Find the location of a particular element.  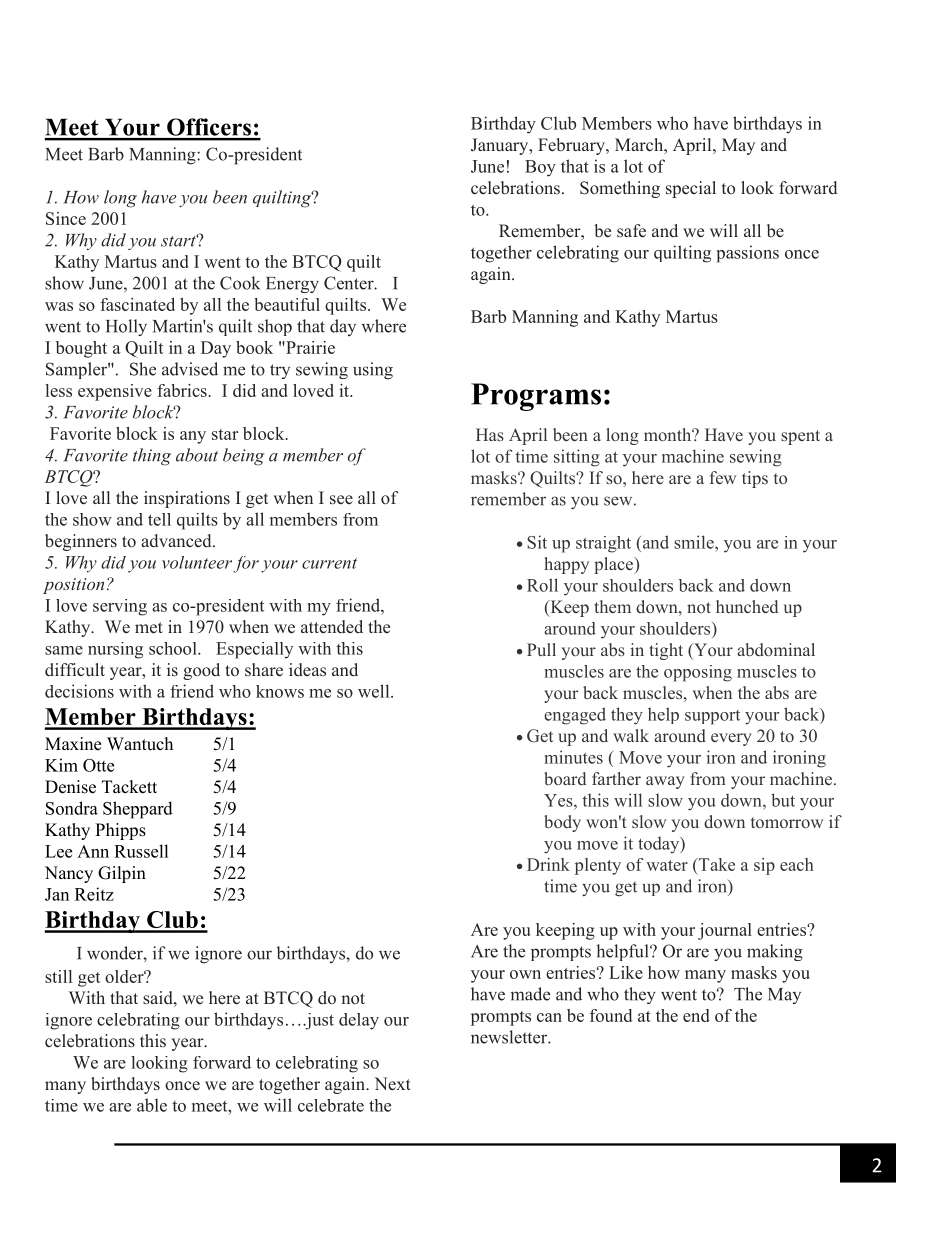

attended is located at coordinates (332, 627).
